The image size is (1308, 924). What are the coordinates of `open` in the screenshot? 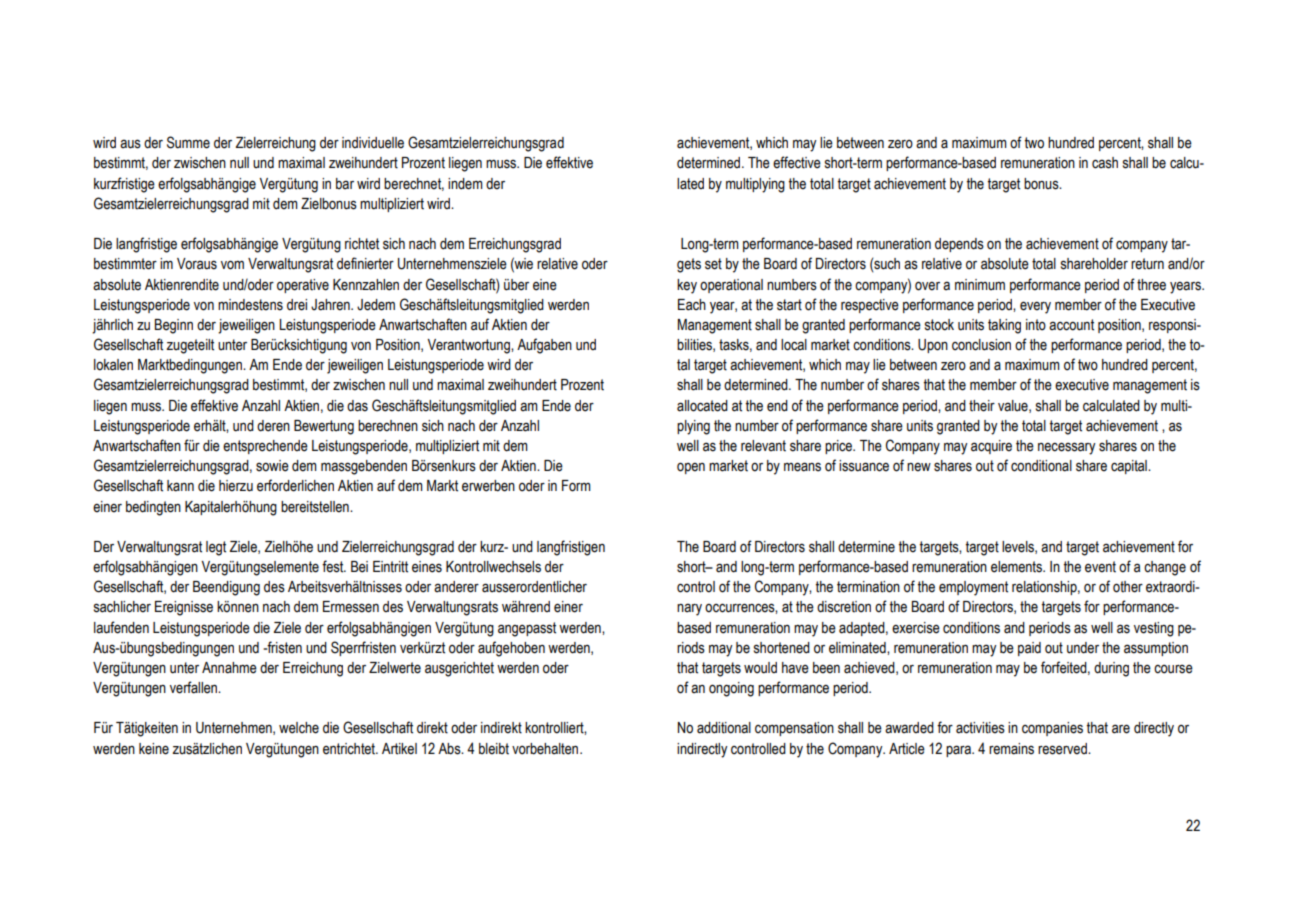 It's located at (691, 468).
